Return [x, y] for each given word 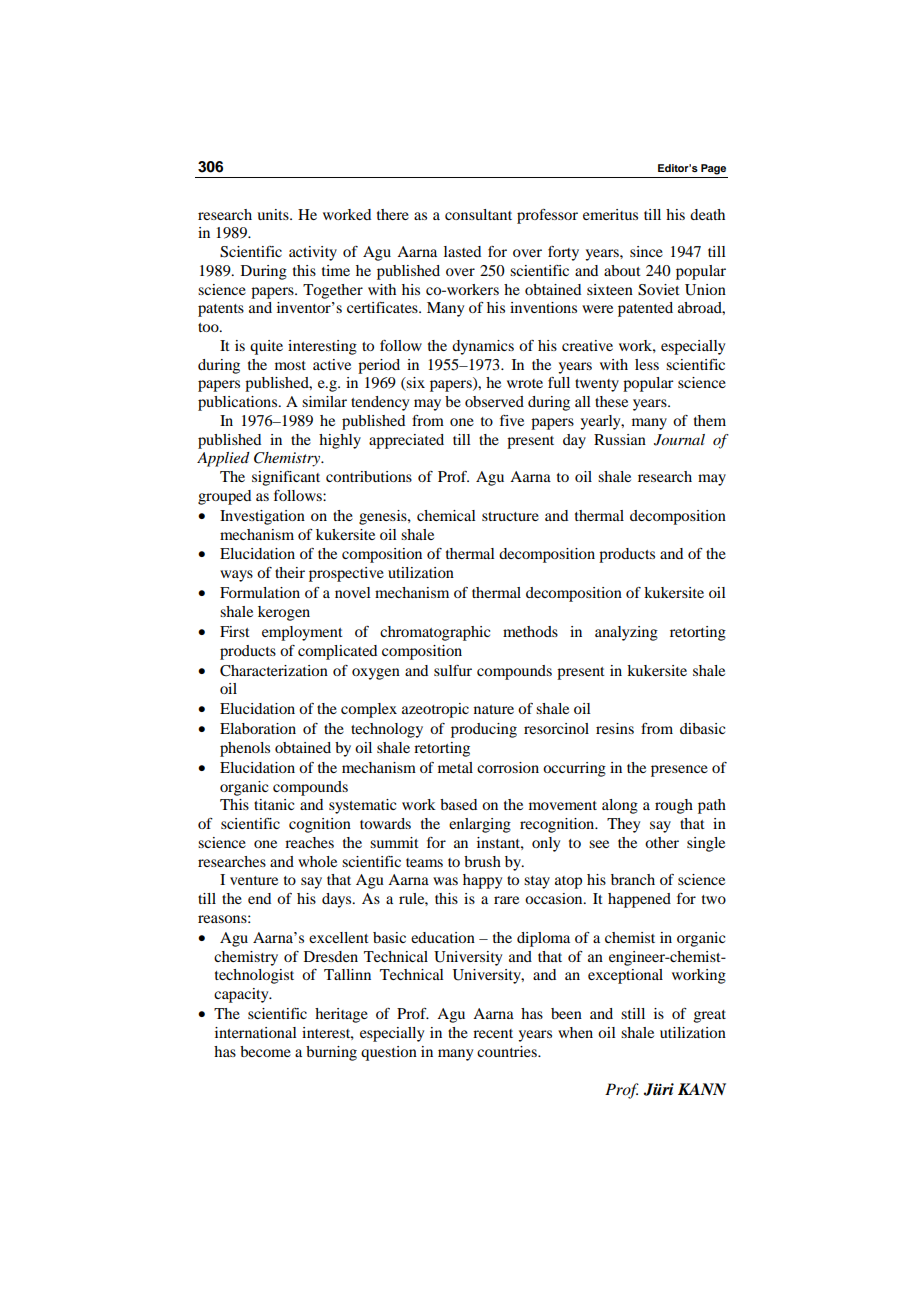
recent [493, 1033]
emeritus [610, 214]
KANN [702, 1089]
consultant [478, 214]
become [265, 1051]
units [274, 214]
